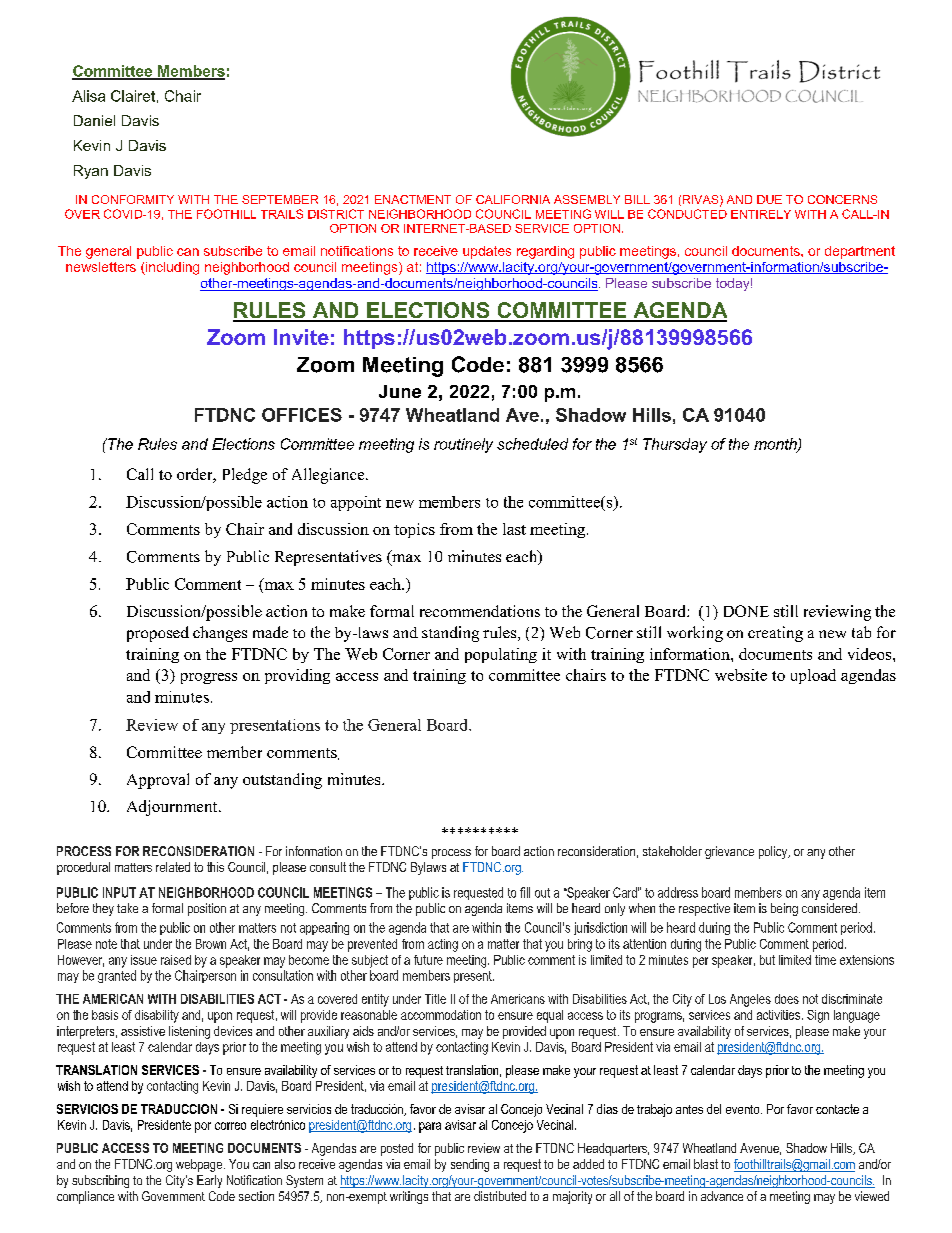 This document has width=952, height=1233. I want to click on being, so click(784, 909).
